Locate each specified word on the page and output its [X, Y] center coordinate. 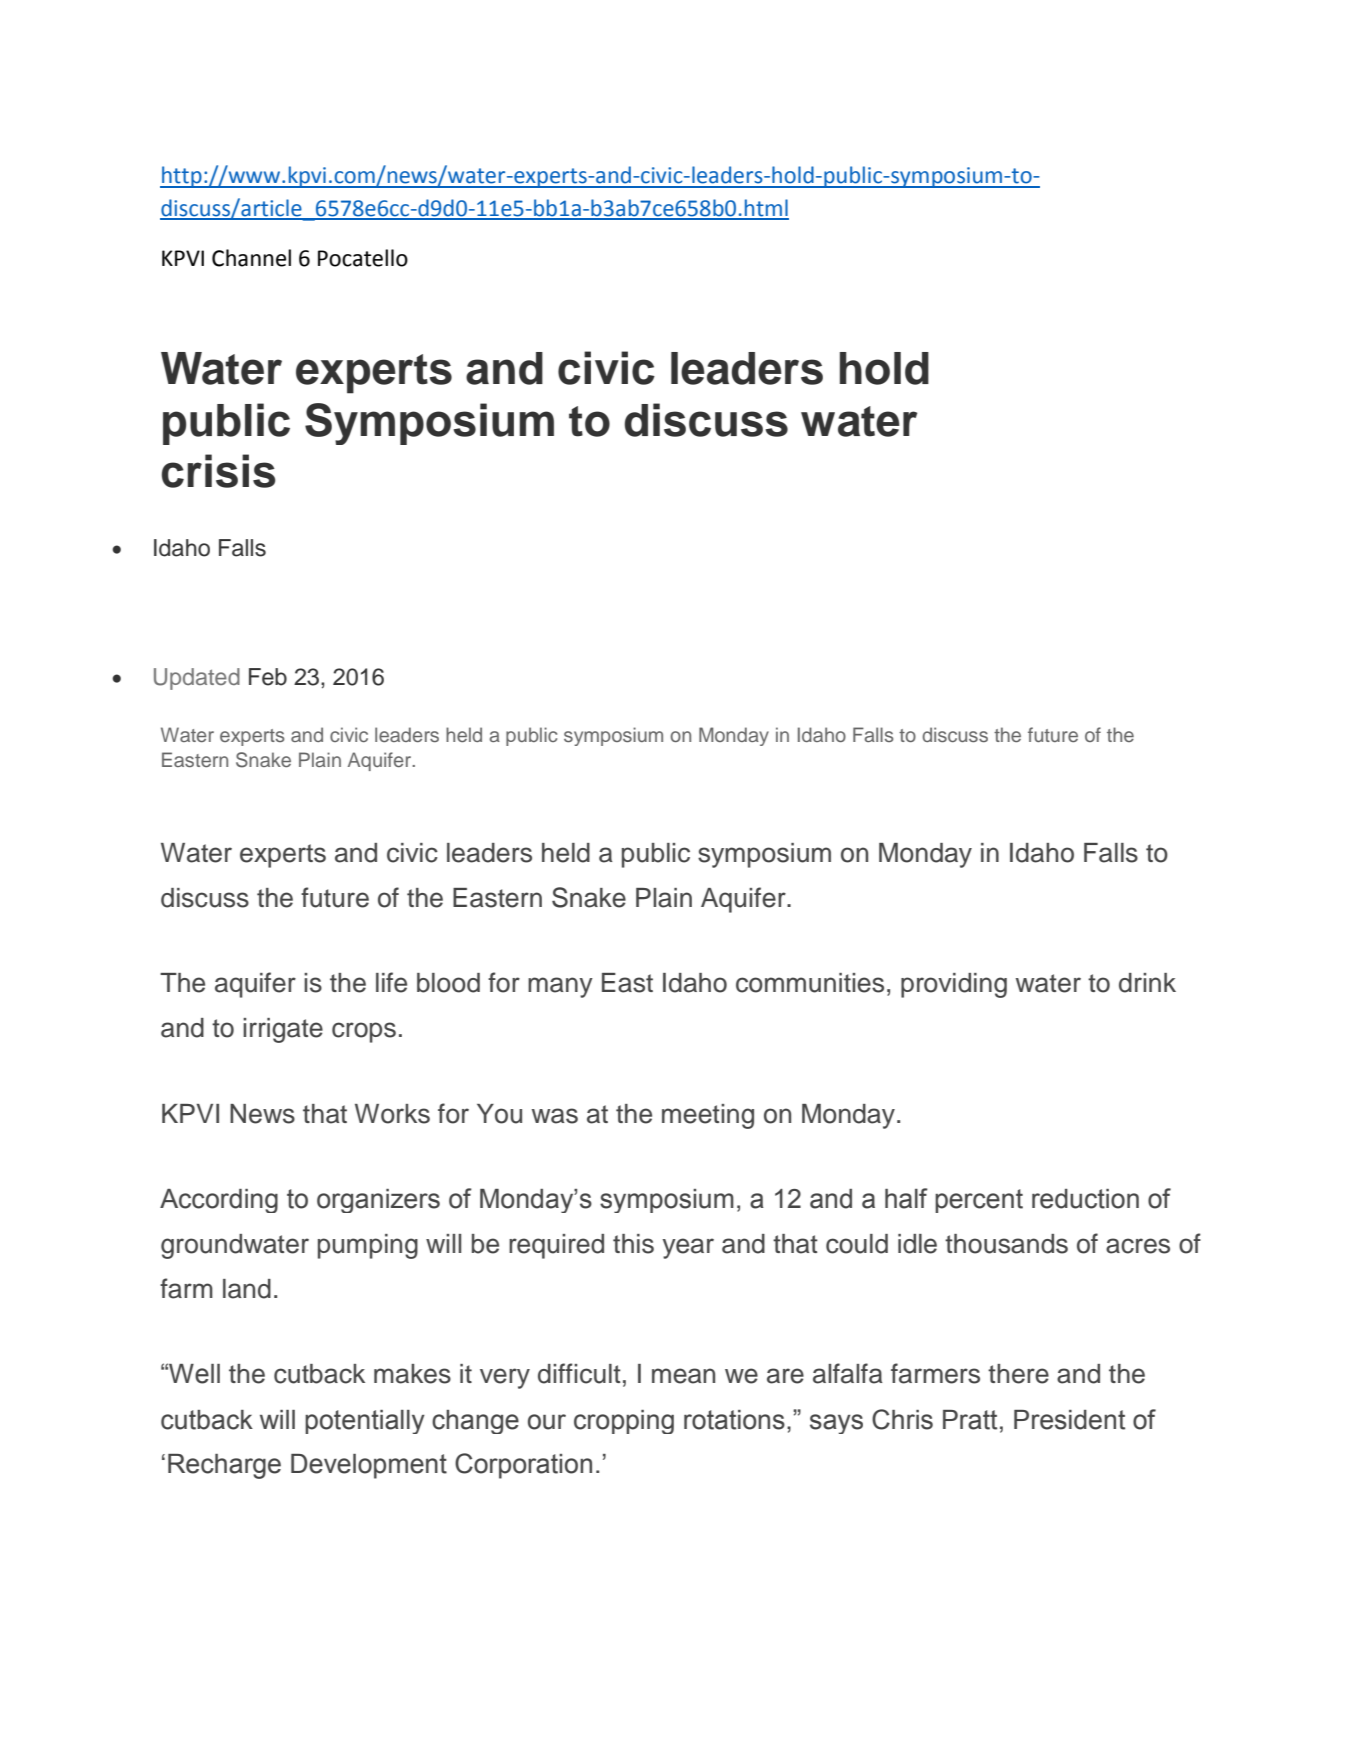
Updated [197, 679]
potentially [365, 1422]
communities [810, 983]
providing [954, 985]
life [391, 982]
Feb [268, 677]
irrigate [283, 1030]
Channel [251, 258]
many [560, 987]
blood [448, 983]
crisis [218, 471]
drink [1147, 983]
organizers [378, 1201]
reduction [1085, 1199]
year [688, 1248]
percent [979, 1201]
